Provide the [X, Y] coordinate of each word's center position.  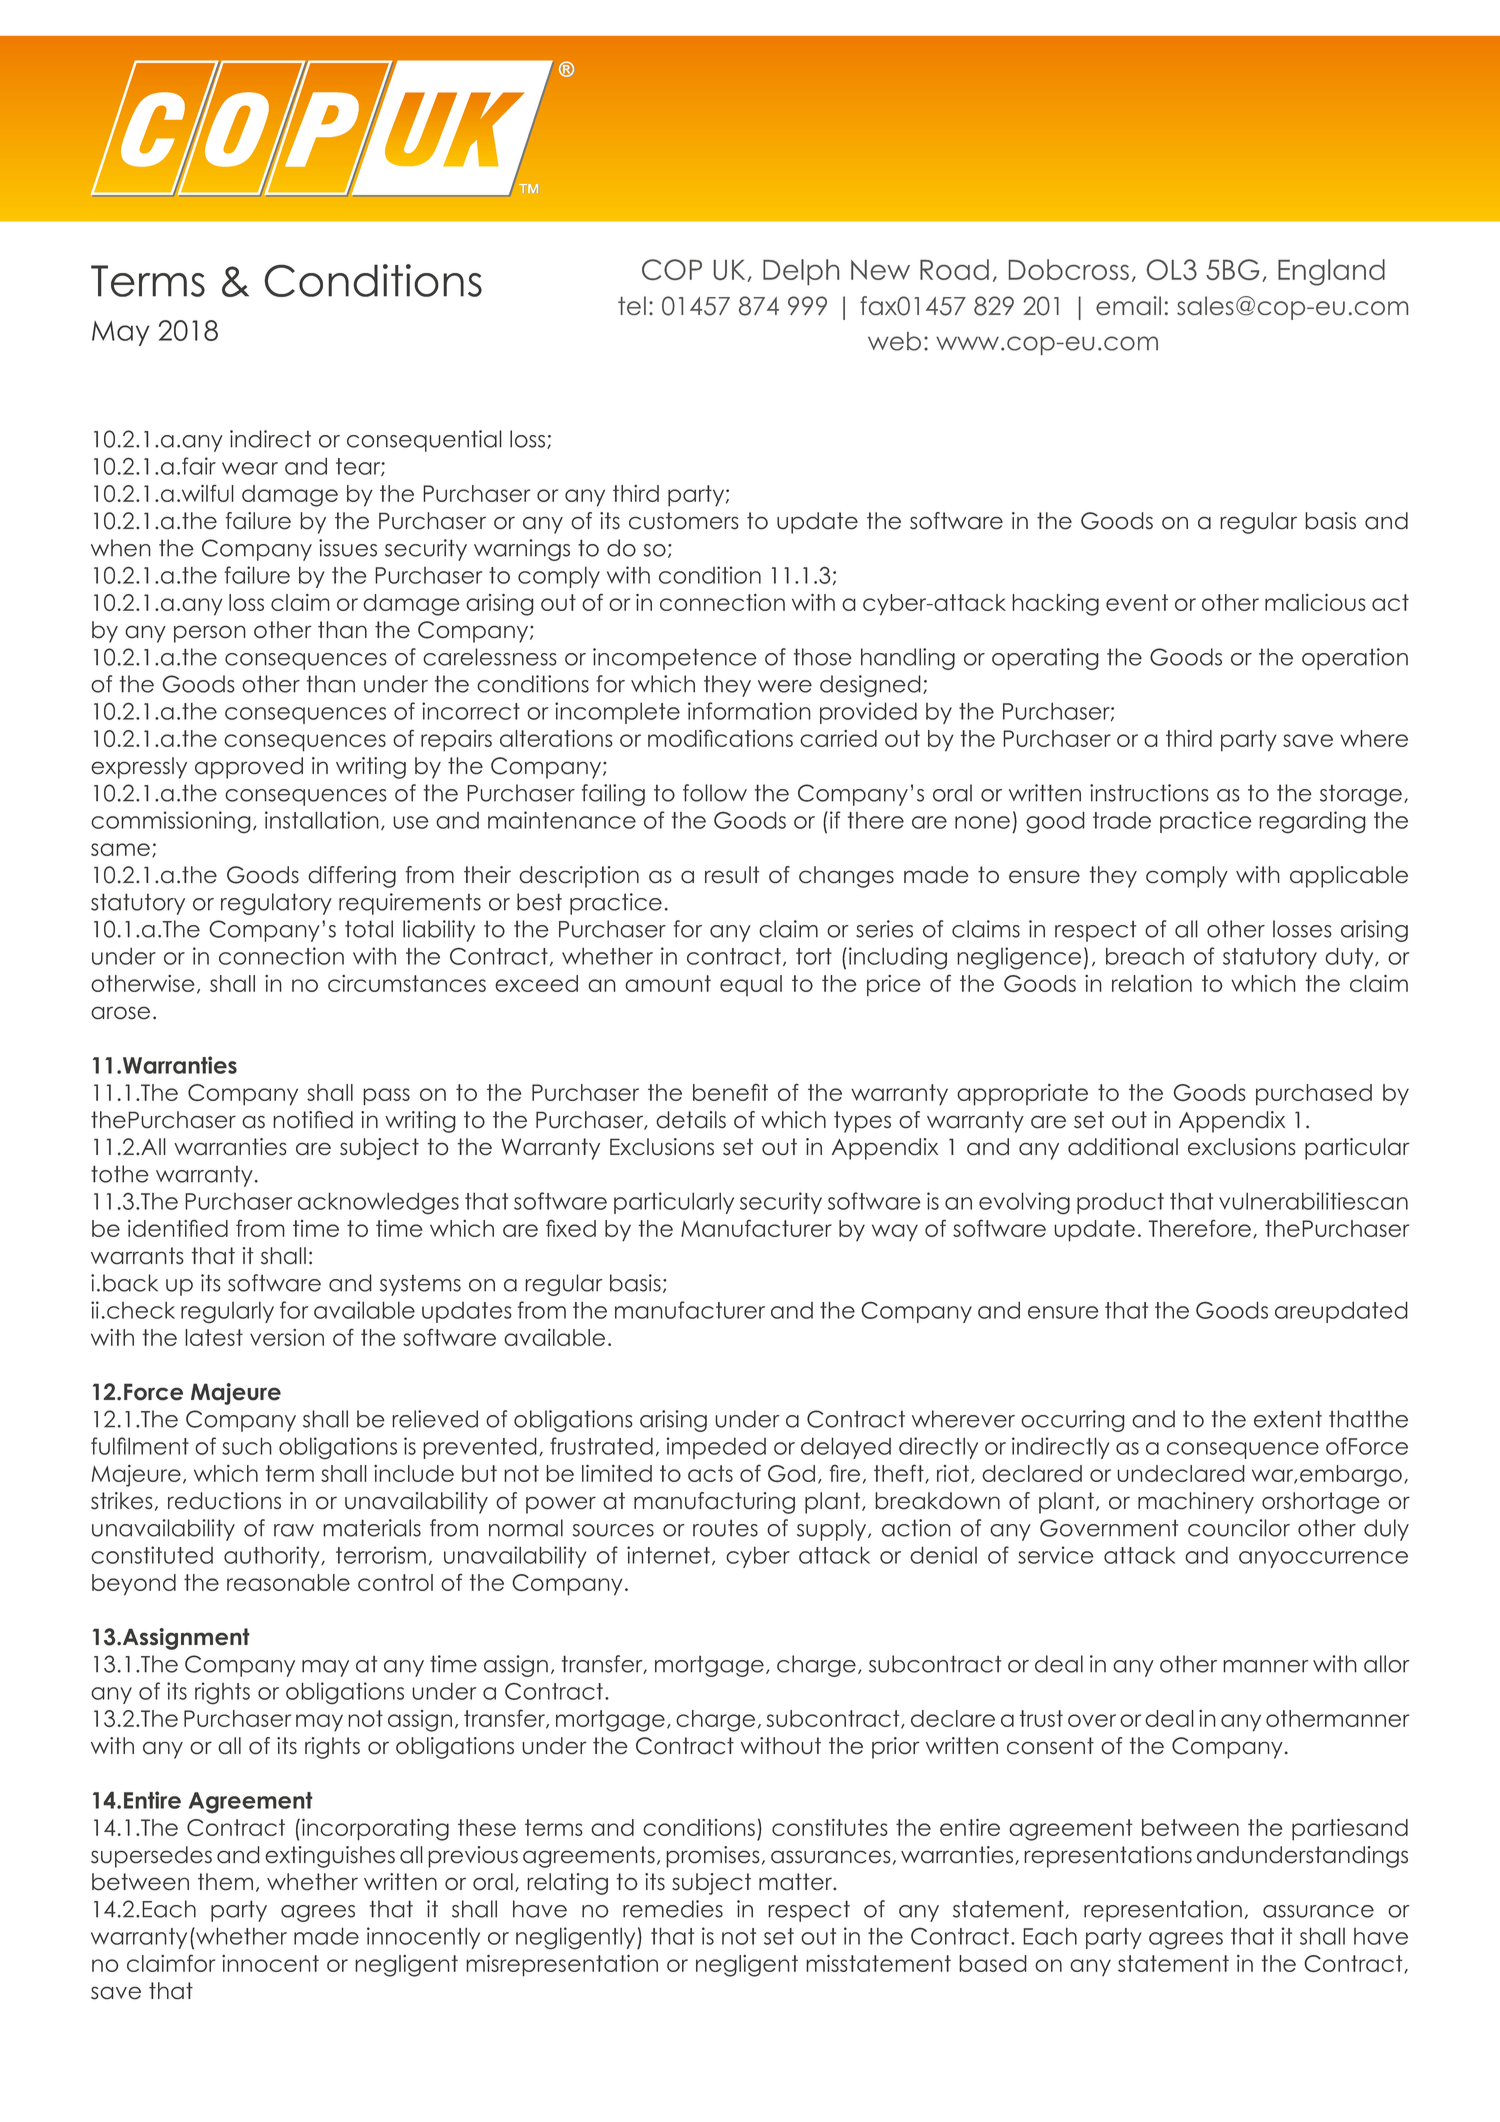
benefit [730, 1092]
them [225, 1882]
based [993, 1963]
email [1128, 305]
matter [797, 1882]
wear [250, 468]
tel [632, 305]
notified [313, 1120]
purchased [1314, 1095]
